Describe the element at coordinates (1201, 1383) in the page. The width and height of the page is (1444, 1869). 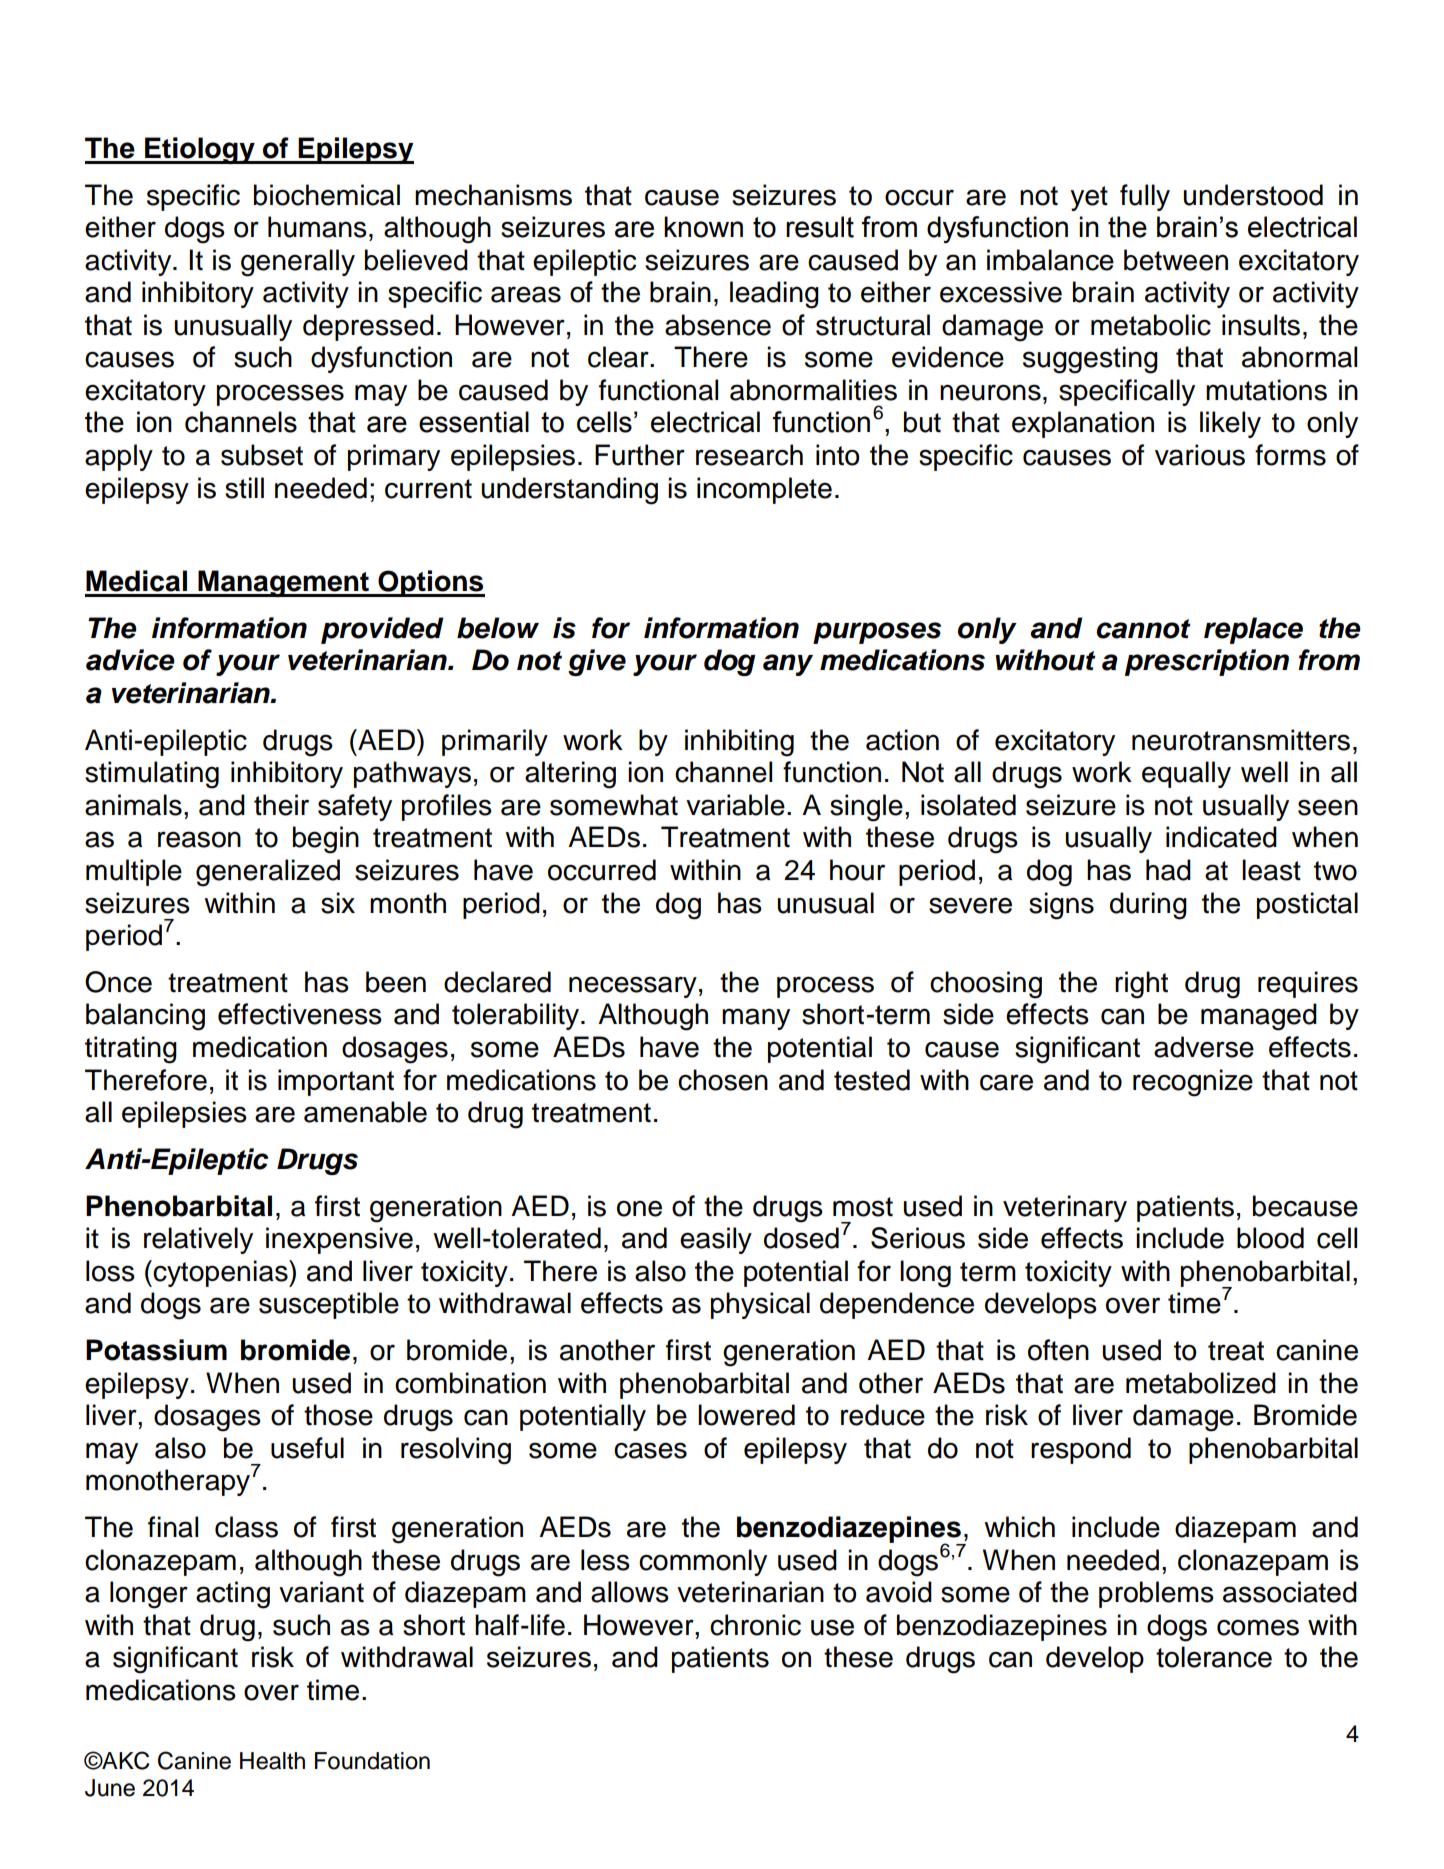
I see `metabolized` at that location.
